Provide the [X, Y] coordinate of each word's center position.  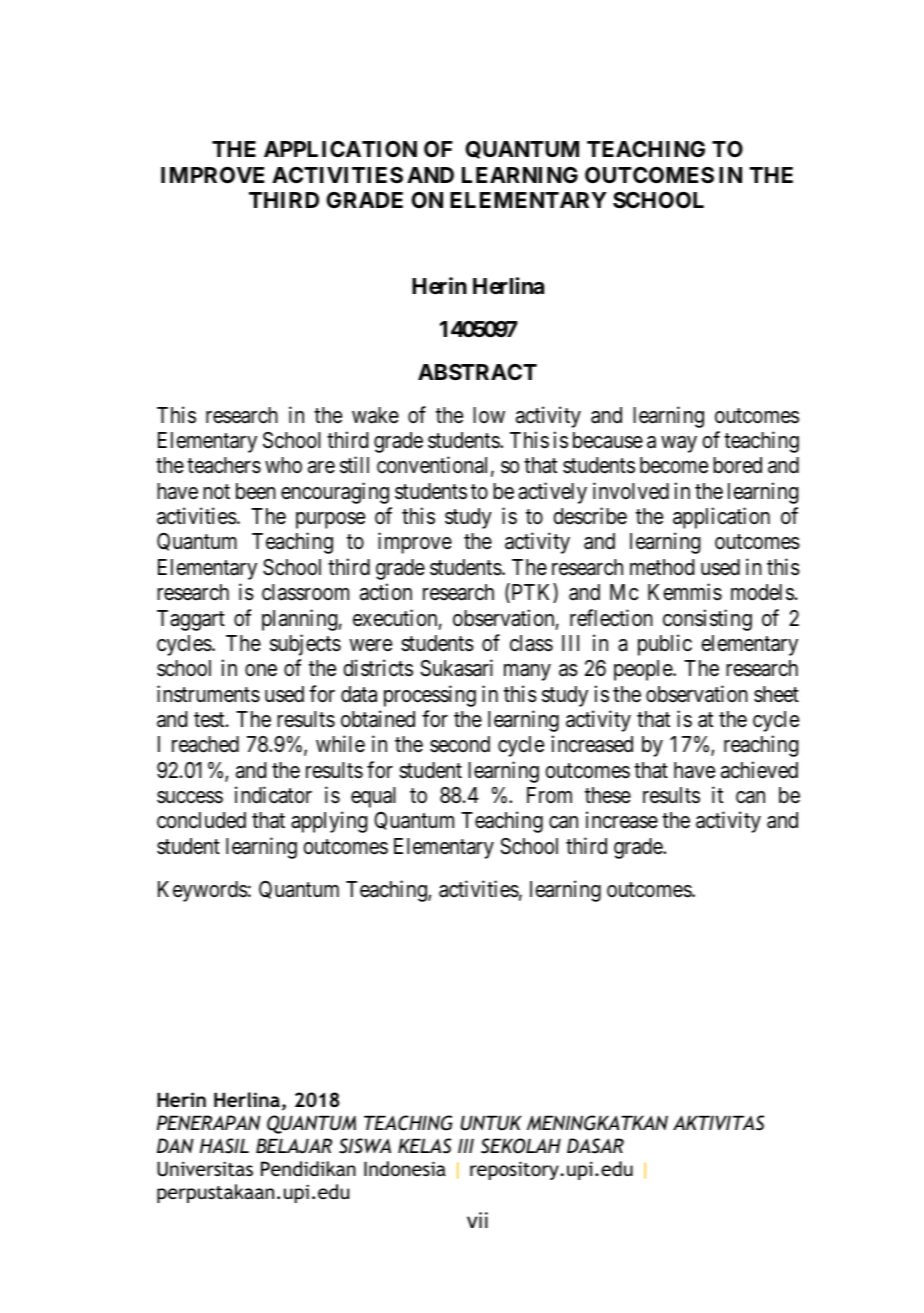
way [679, 444]
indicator [273, 795]
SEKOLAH [521, 1146]
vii [477, 1220]
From [549, 795]
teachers [224, 465]
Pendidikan [308, 1168]
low [489, 415]
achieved [759, 770]
